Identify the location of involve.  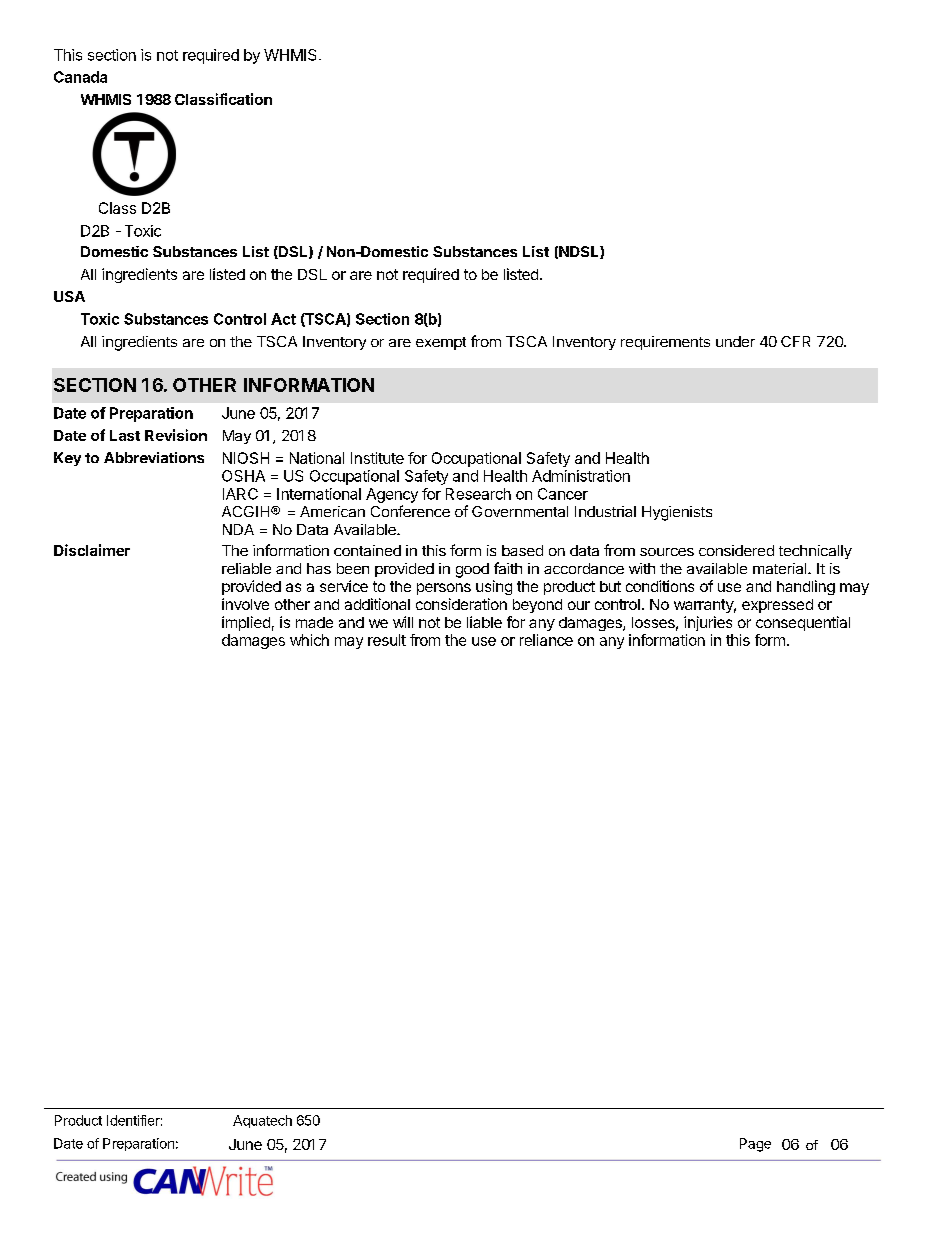
(245, 604).
